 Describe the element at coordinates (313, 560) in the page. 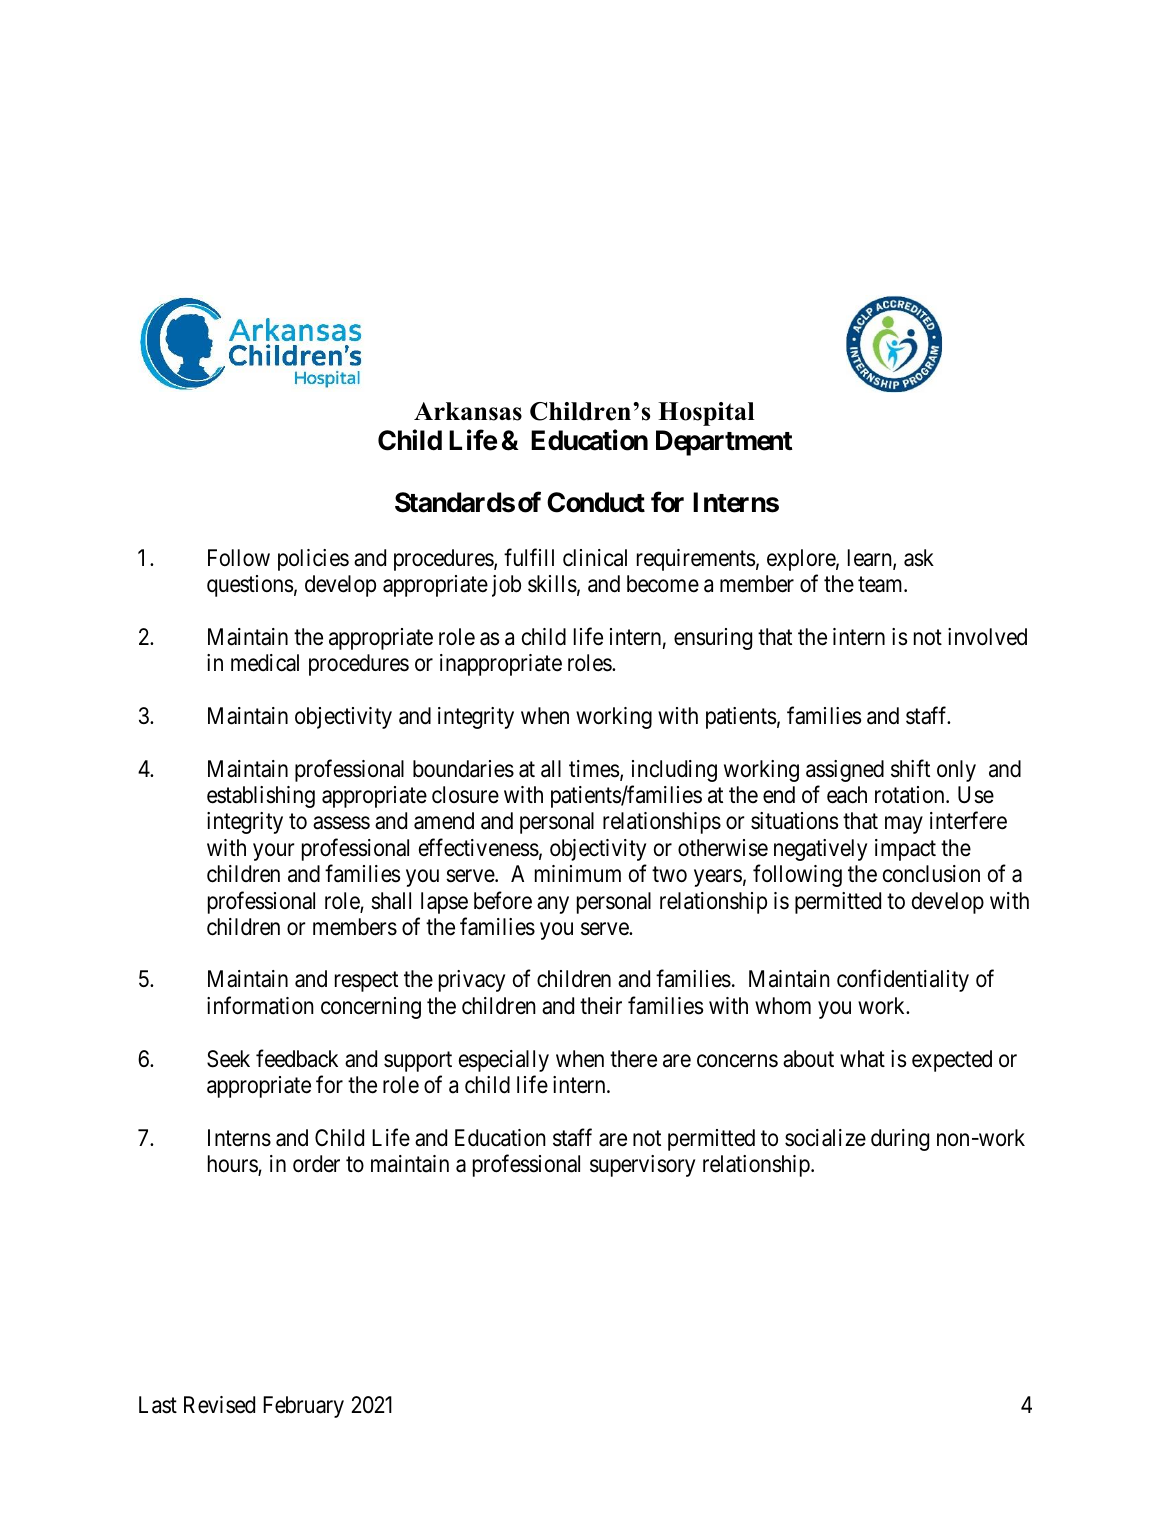

I see `policies` at that location.
